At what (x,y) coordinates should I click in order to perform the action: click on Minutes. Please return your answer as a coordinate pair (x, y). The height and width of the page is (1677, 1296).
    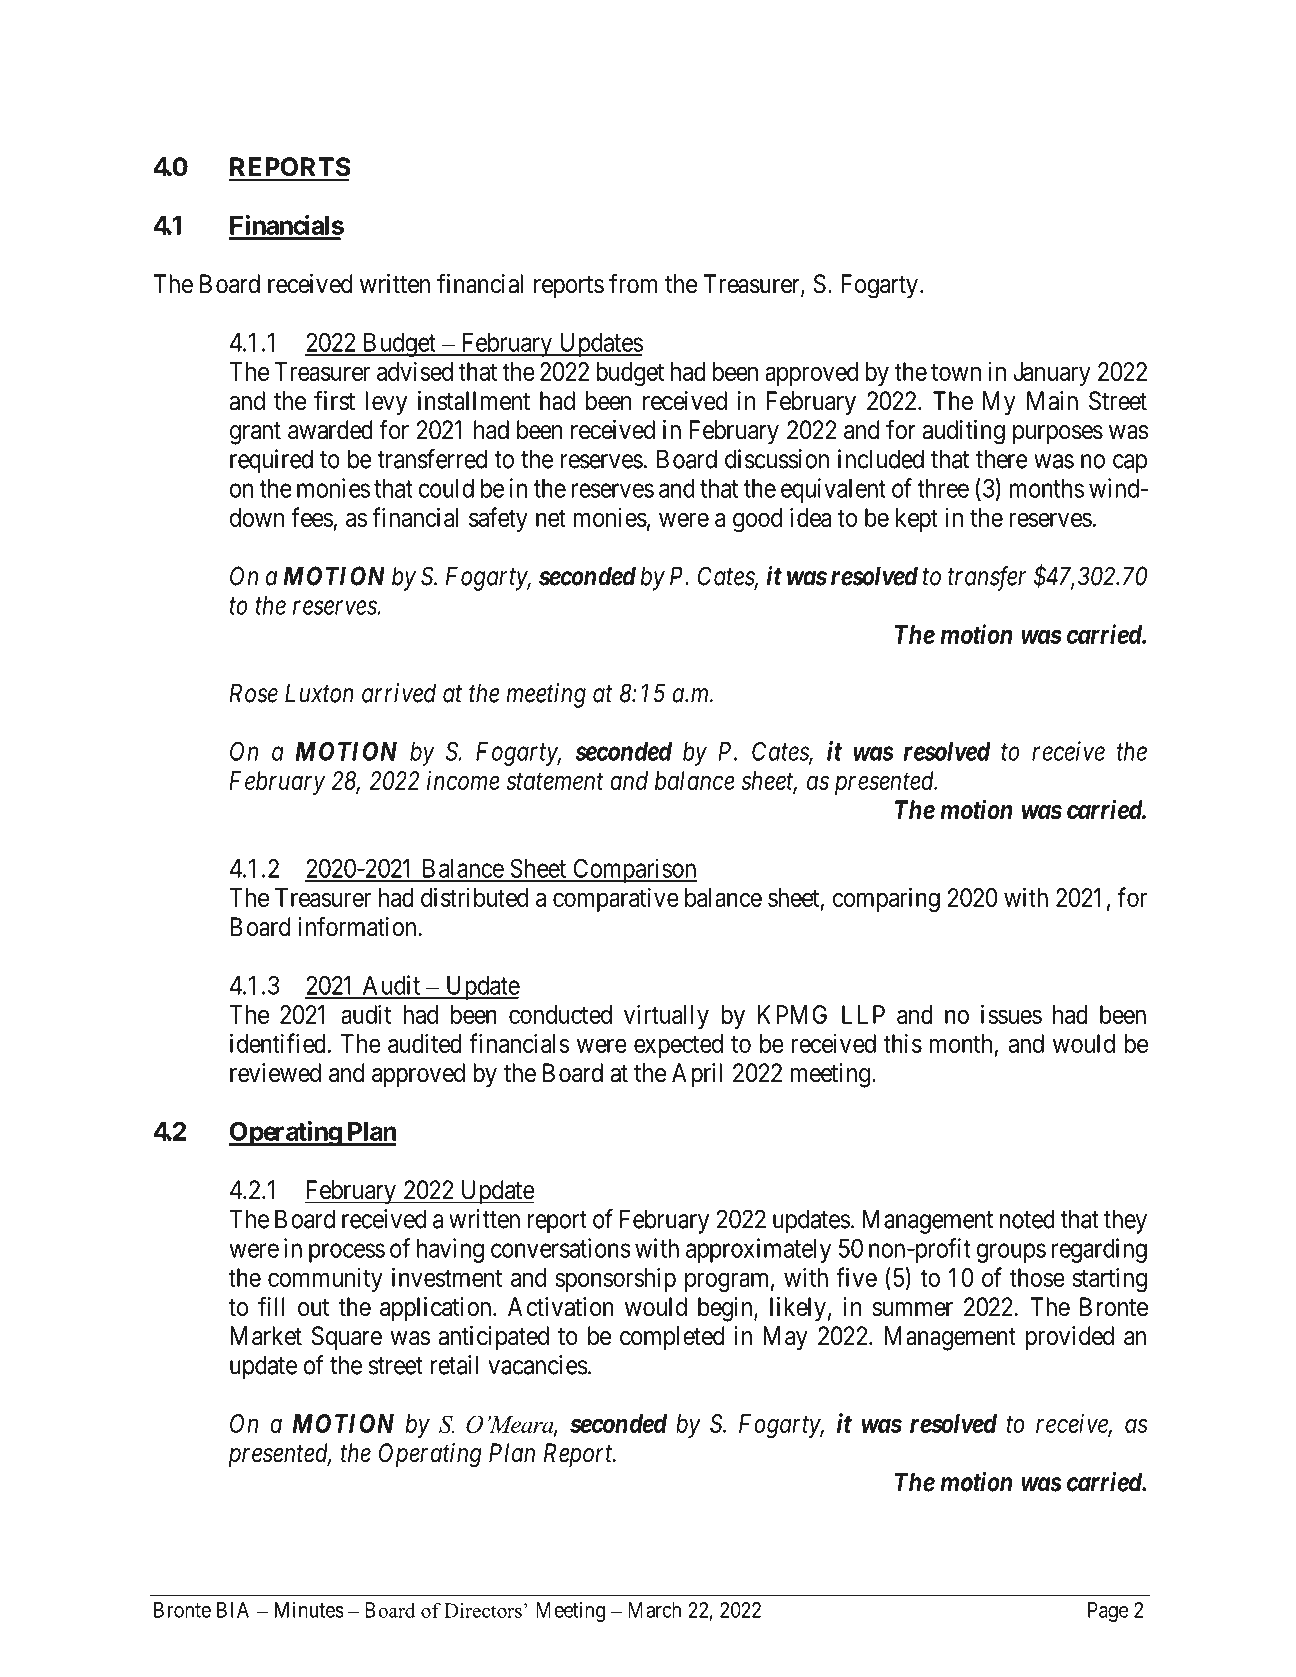
    Looking at the image, I should click on (309, 1609).
